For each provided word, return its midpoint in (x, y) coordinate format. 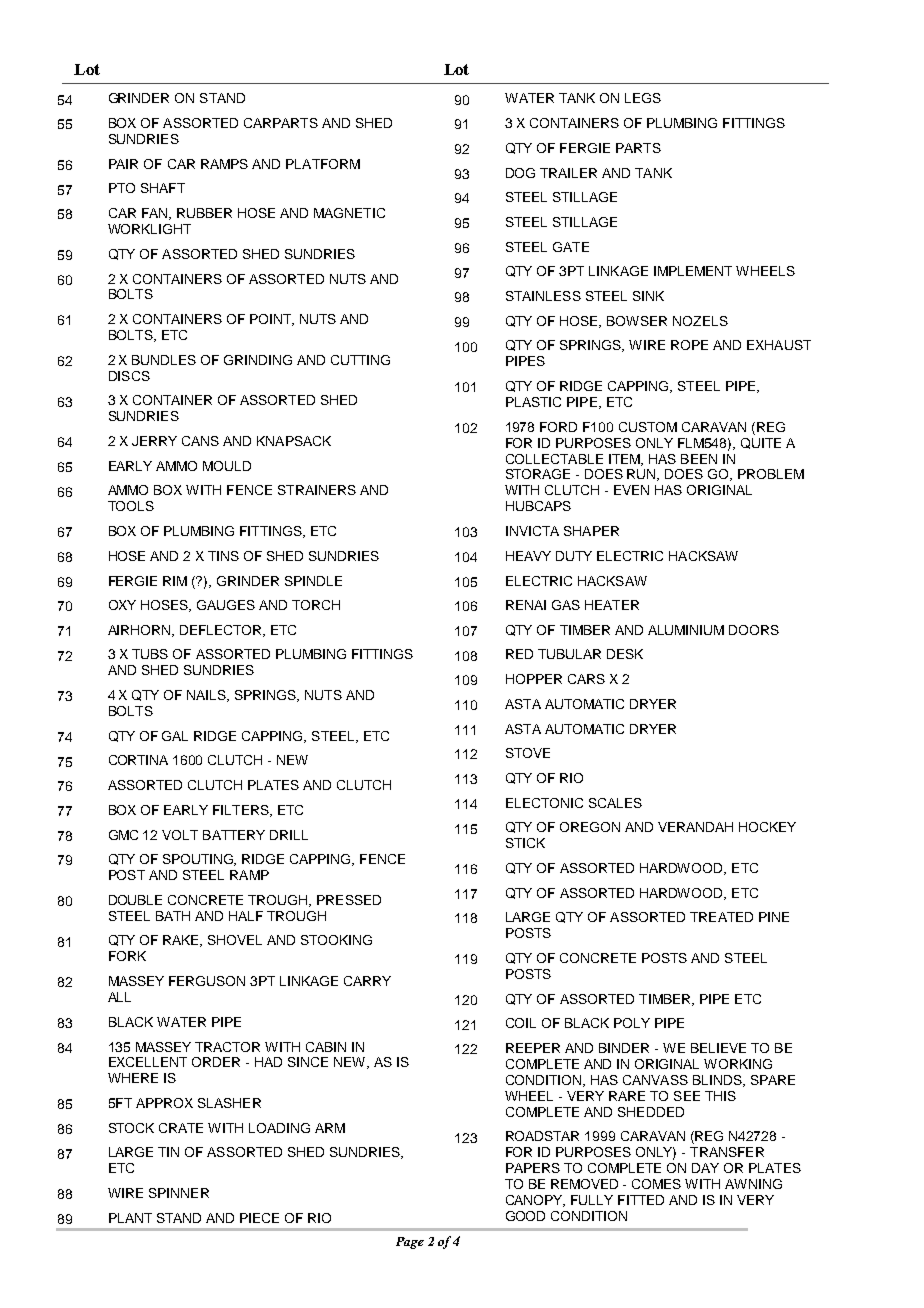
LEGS (643, 98)
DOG (520, 173)
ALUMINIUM (686, 630)
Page (410, 1243)
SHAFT (163, 188)
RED (519, 654)
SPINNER (179, 1193)
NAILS (208, 696)
